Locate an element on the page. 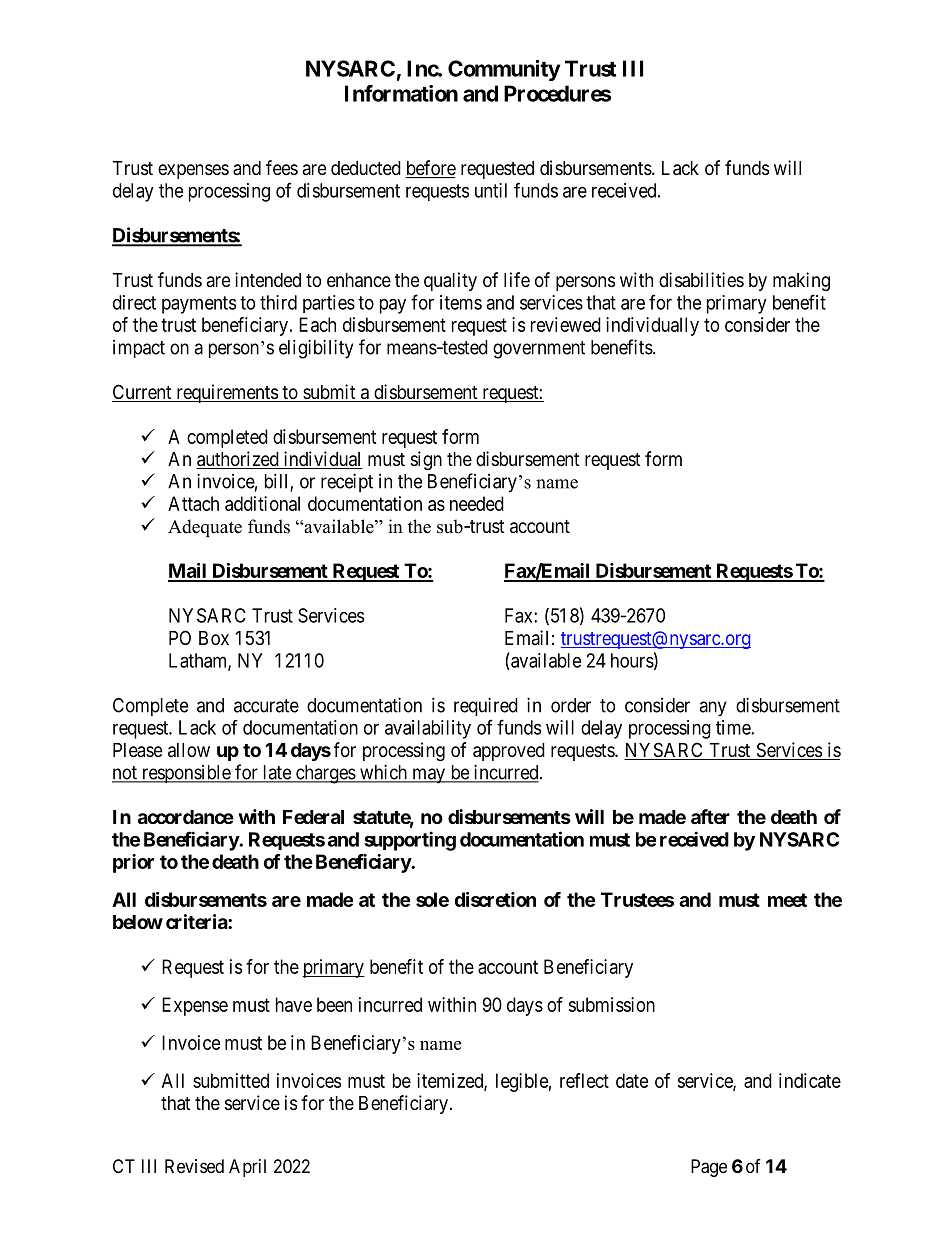  fees is located at coordinates (282, 167).
